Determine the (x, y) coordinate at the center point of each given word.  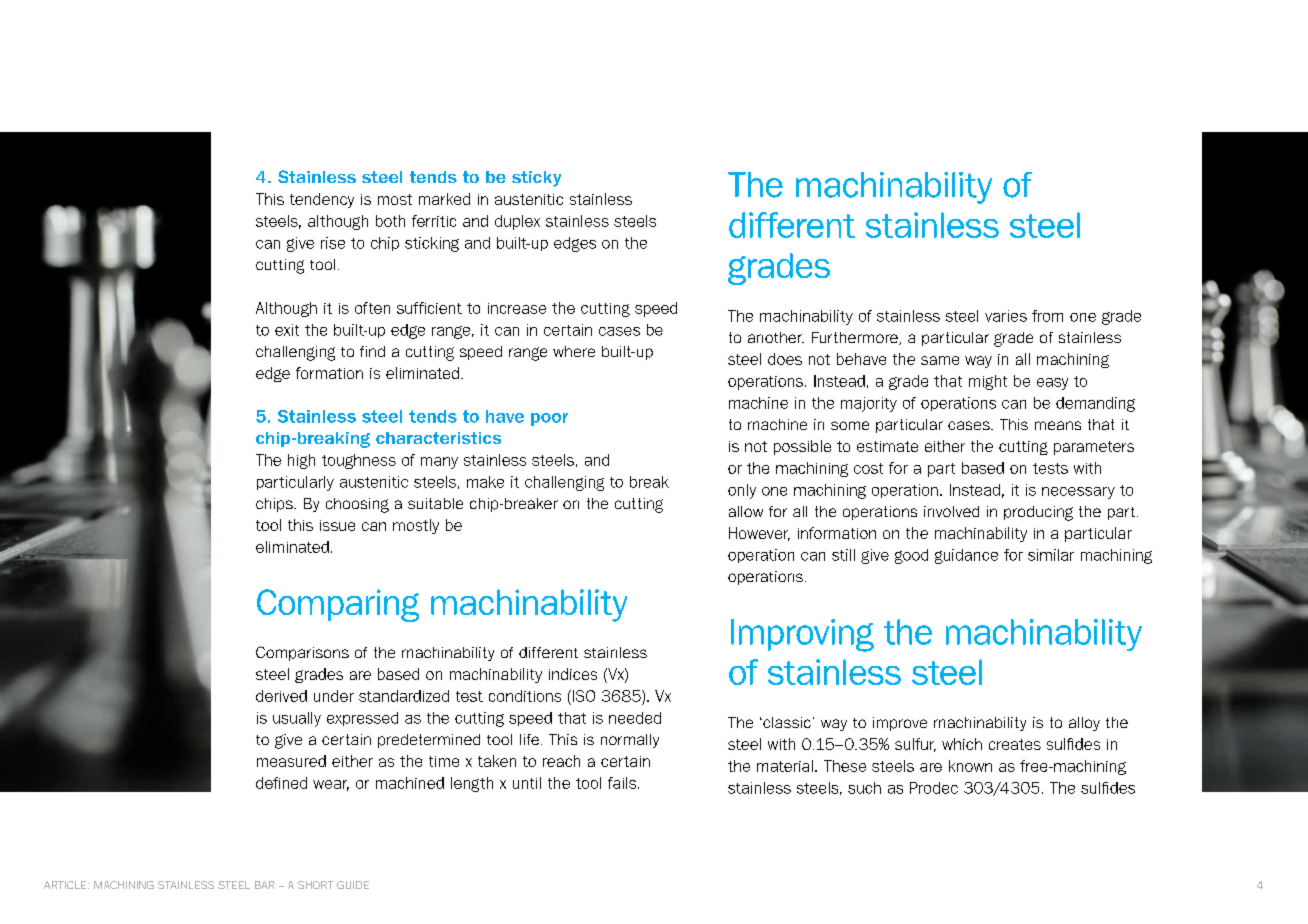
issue (337, 525)
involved (951, 511)
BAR (265, 885)
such (864, 788)
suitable (435, 503)
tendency (322, 200)
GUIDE (353, 885)
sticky (536, 179)
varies (1006, 316)
